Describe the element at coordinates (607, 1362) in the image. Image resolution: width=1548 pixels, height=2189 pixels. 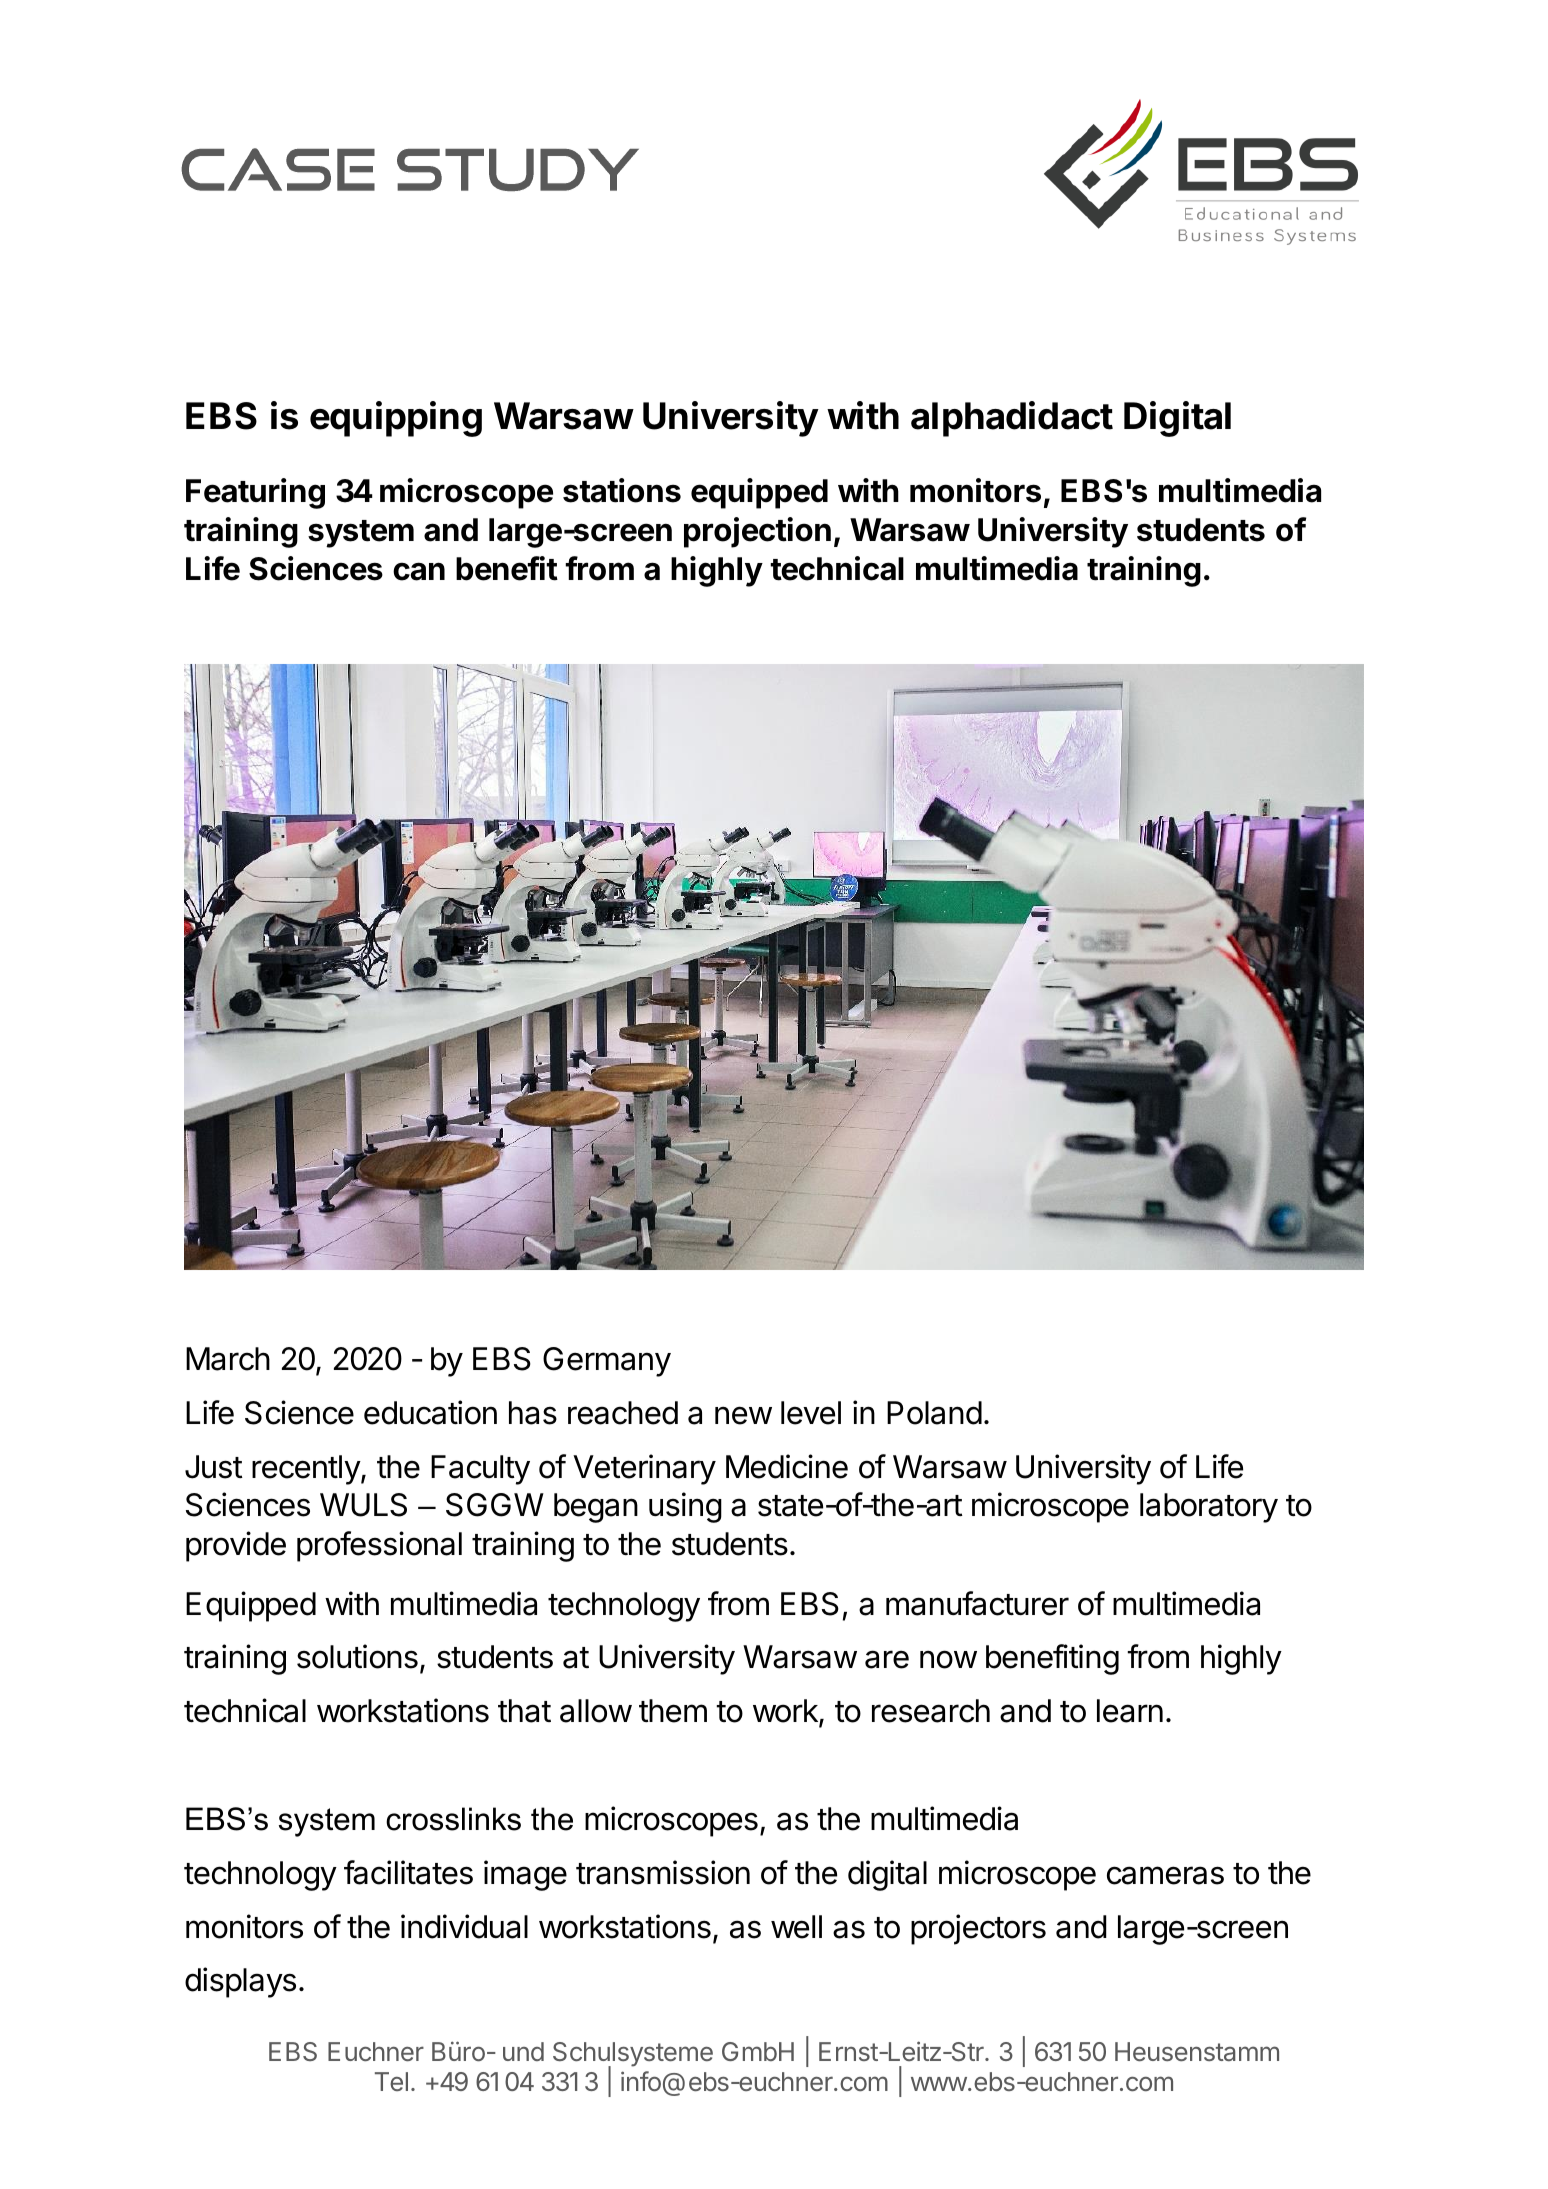
I see `Germany` at that location.
